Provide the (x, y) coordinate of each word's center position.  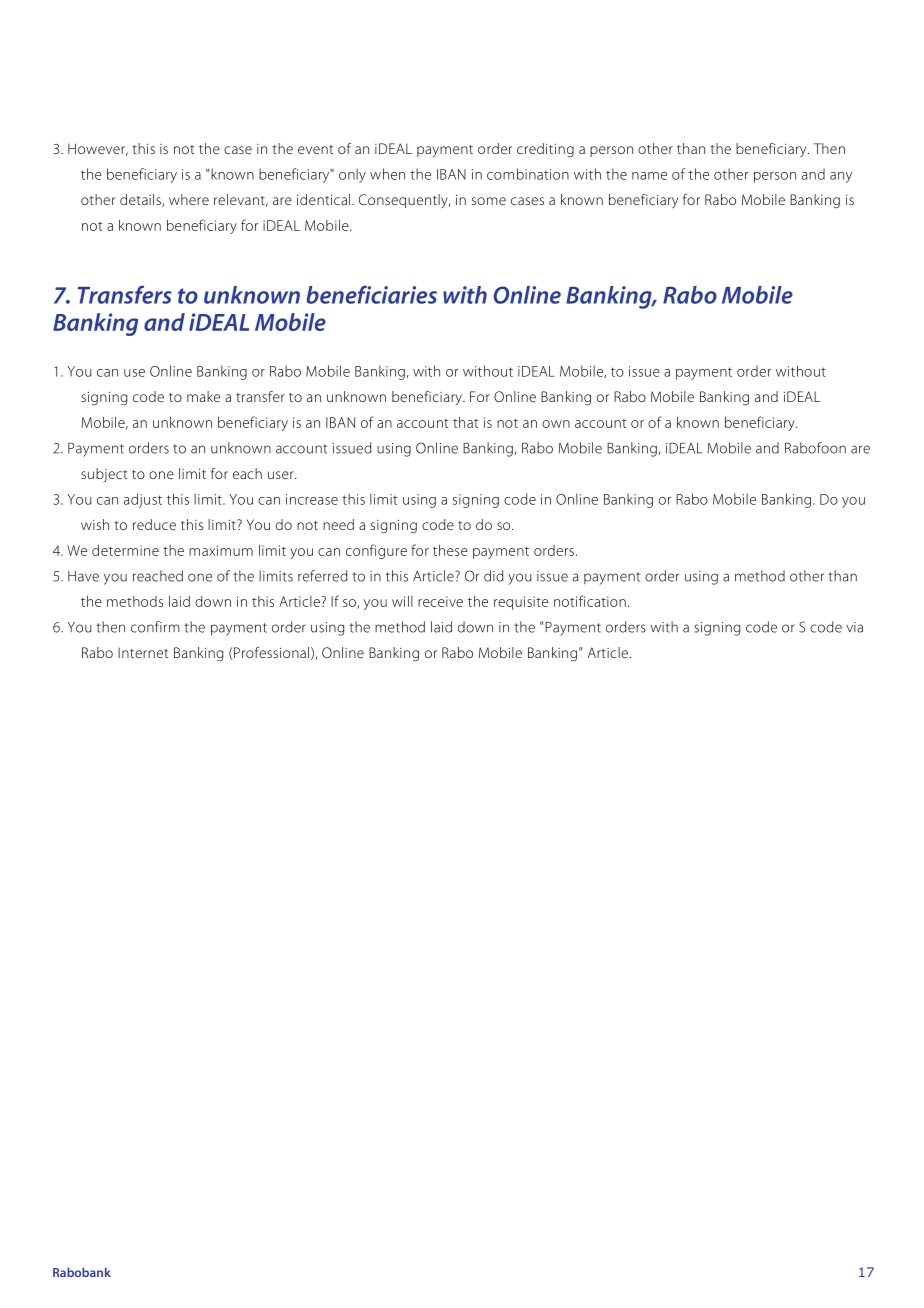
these (450, 550)
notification (590, 601)
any (841, 177)
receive (440, 601)
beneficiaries (372, 294)
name (649, 176)
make (203, 396)
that (466, 422)
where (189, 199)
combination (528, 174)
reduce (154, 524)
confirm (155, 627)
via (854, 627)
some (489, 201)
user (282, 475)
